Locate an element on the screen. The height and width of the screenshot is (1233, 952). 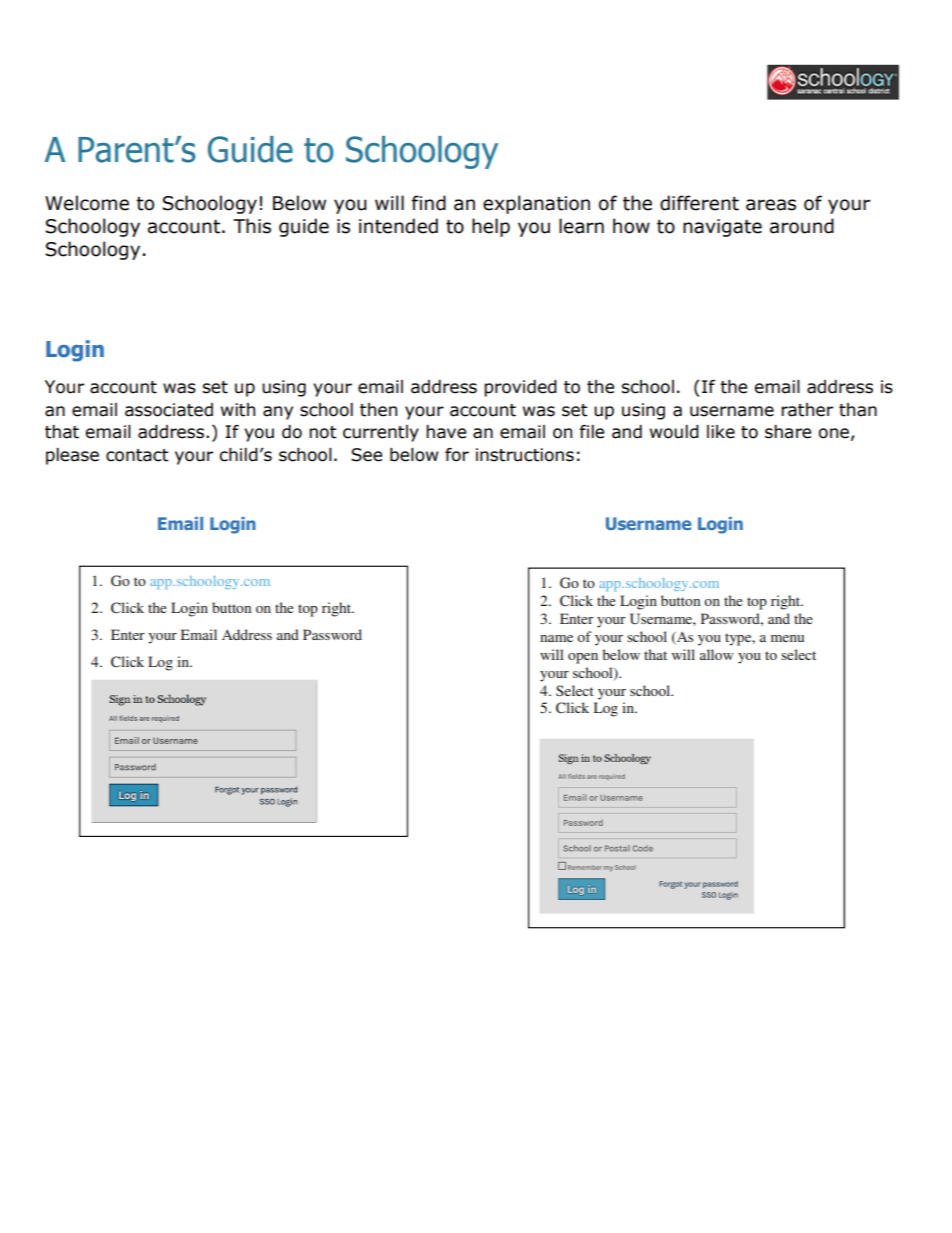
areas is located at coordinates (771, 205).
